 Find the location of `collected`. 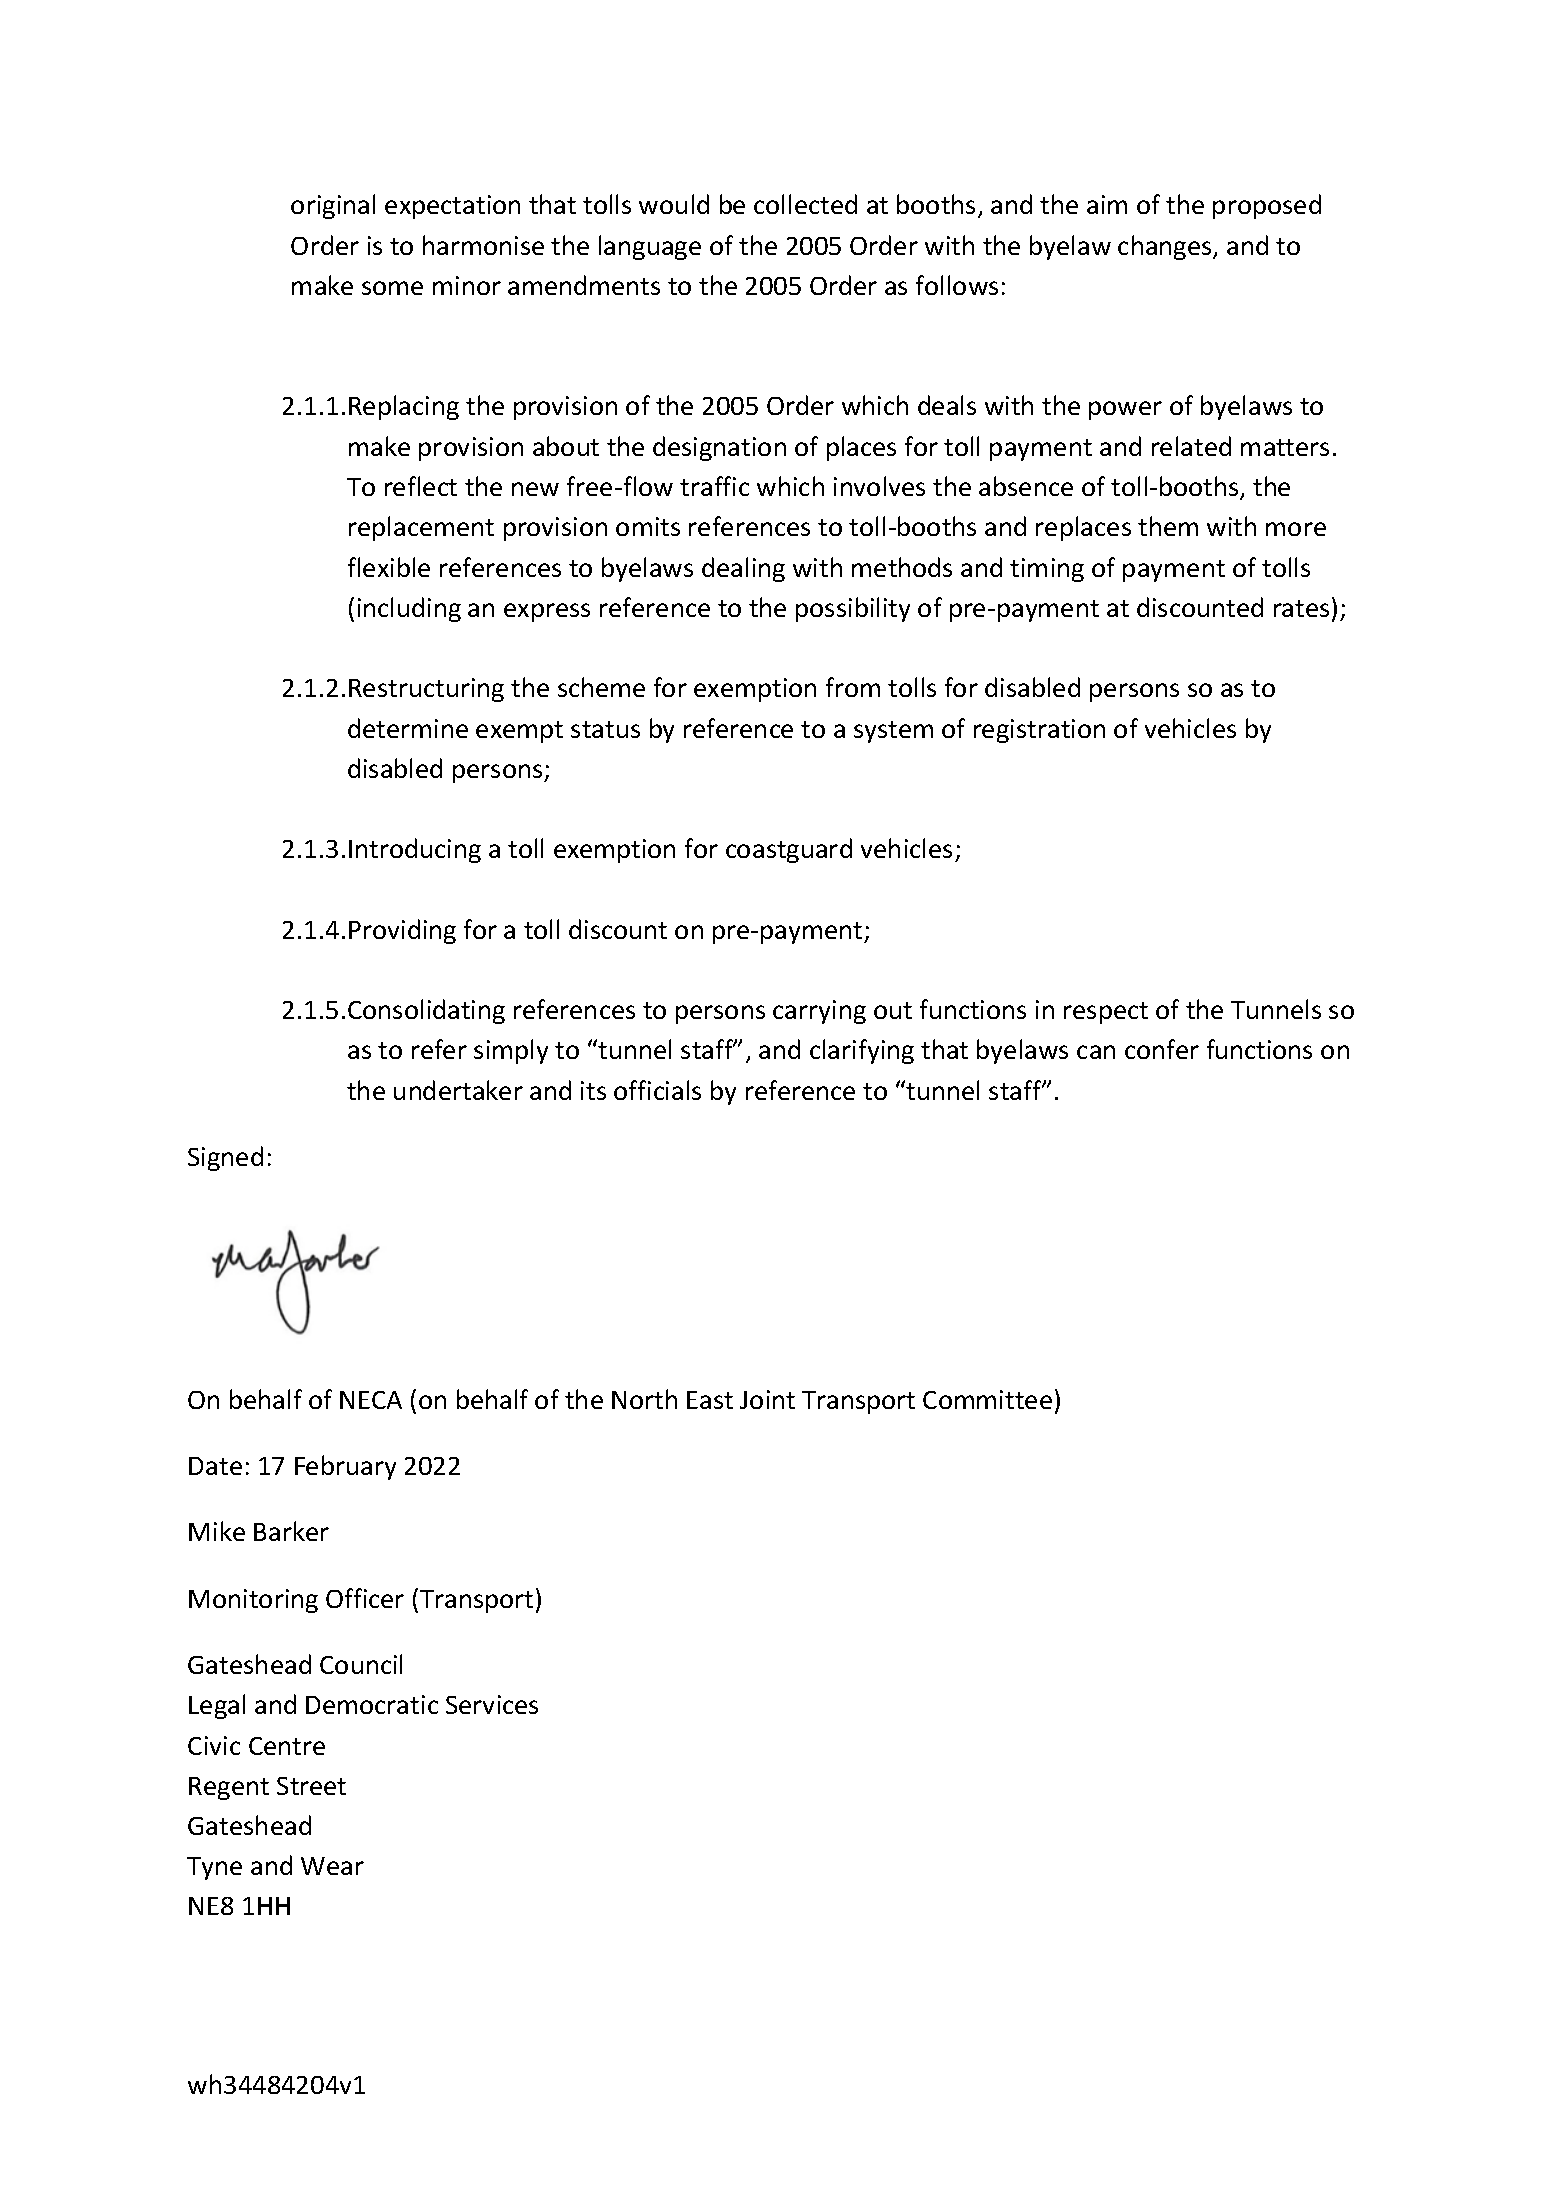

collected is located at coordinates (805, 204).
